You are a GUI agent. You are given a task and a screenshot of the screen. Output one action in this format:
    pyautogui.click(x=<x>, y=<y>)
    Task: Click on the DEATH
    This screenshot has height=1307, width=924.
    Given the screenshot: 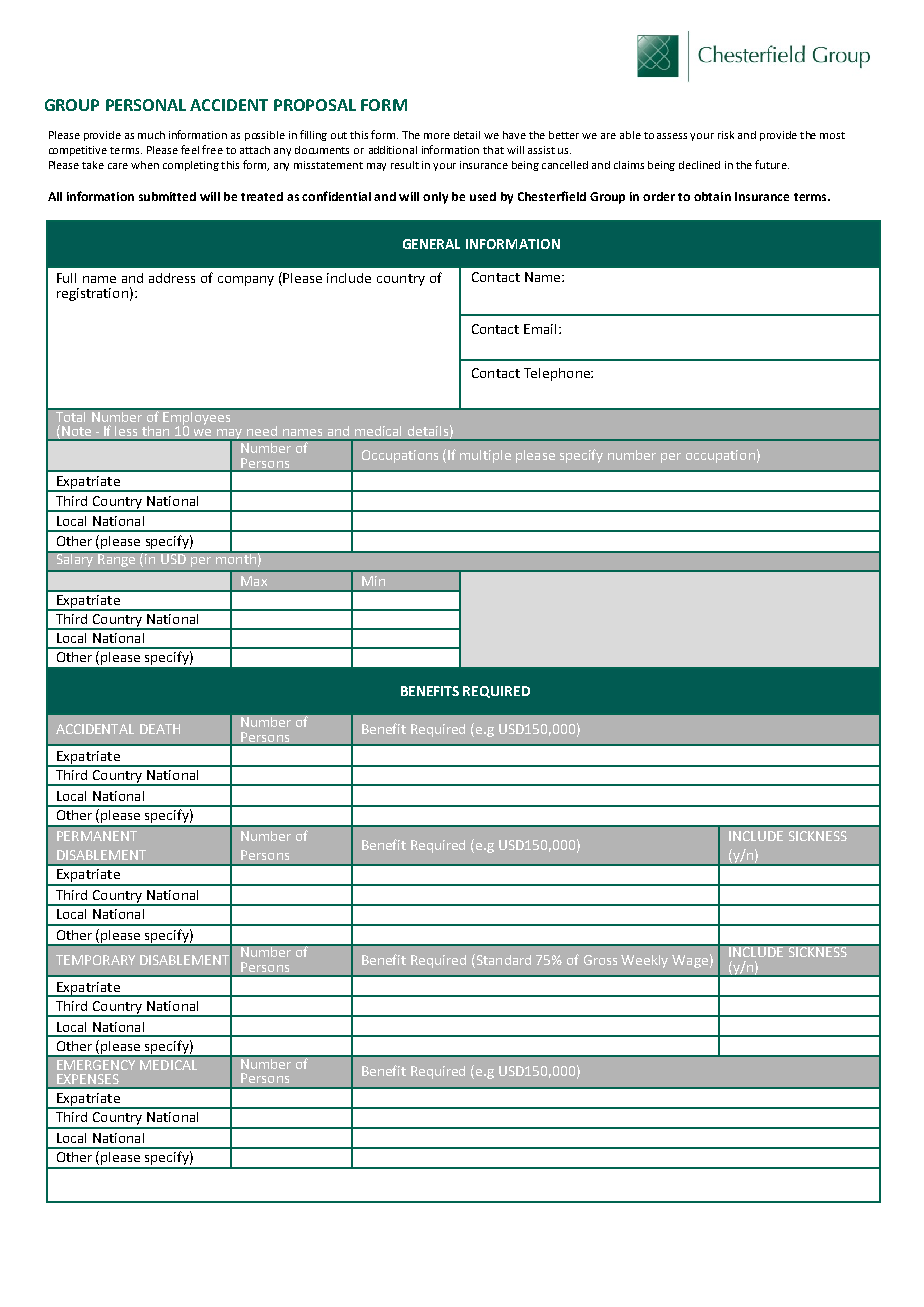 What is the action you would take?
    pyautogui.click(x=160, y=729)
